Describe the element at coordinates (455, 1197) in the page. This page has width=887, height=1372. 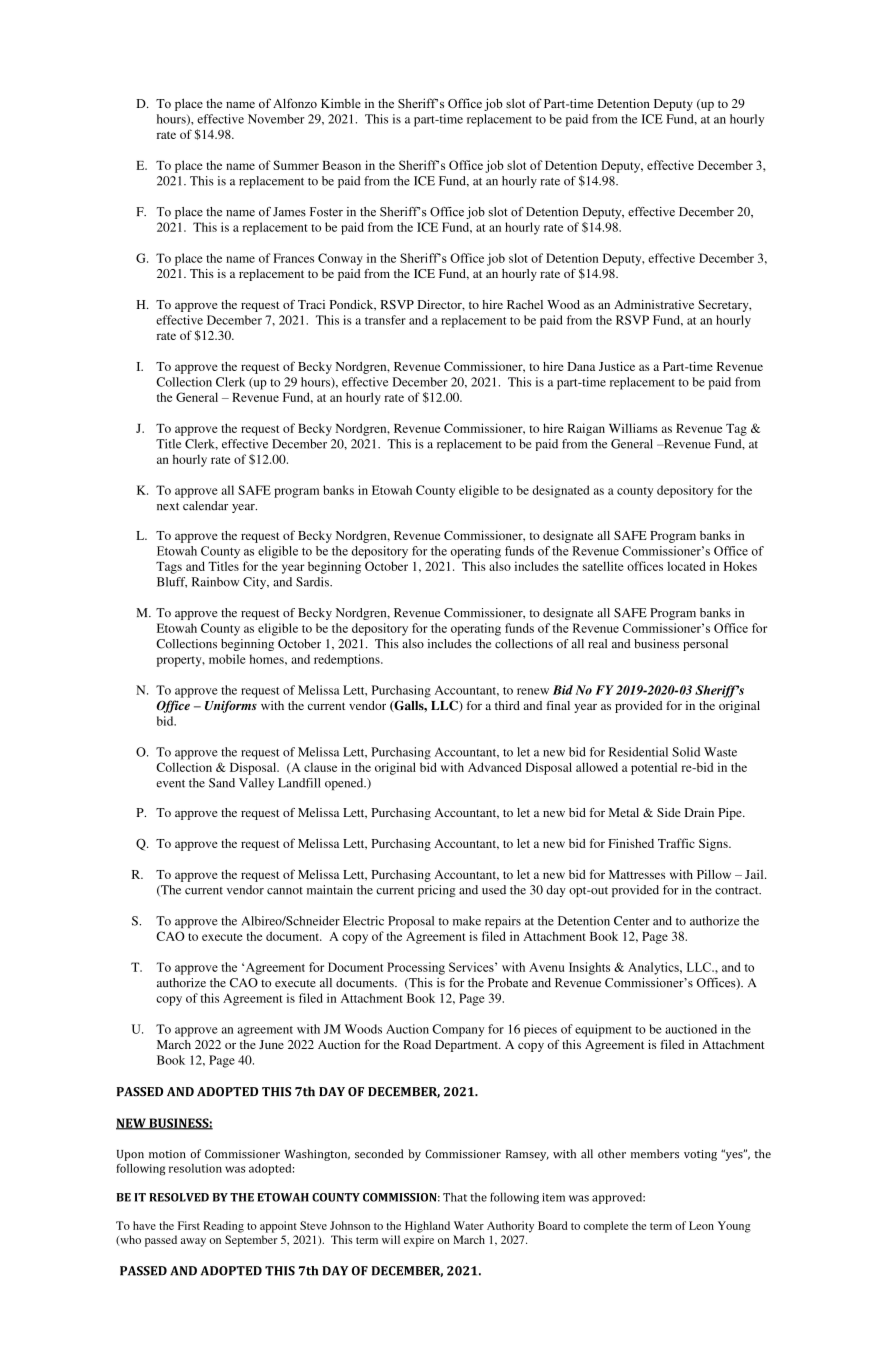
I see `That` at that location.
